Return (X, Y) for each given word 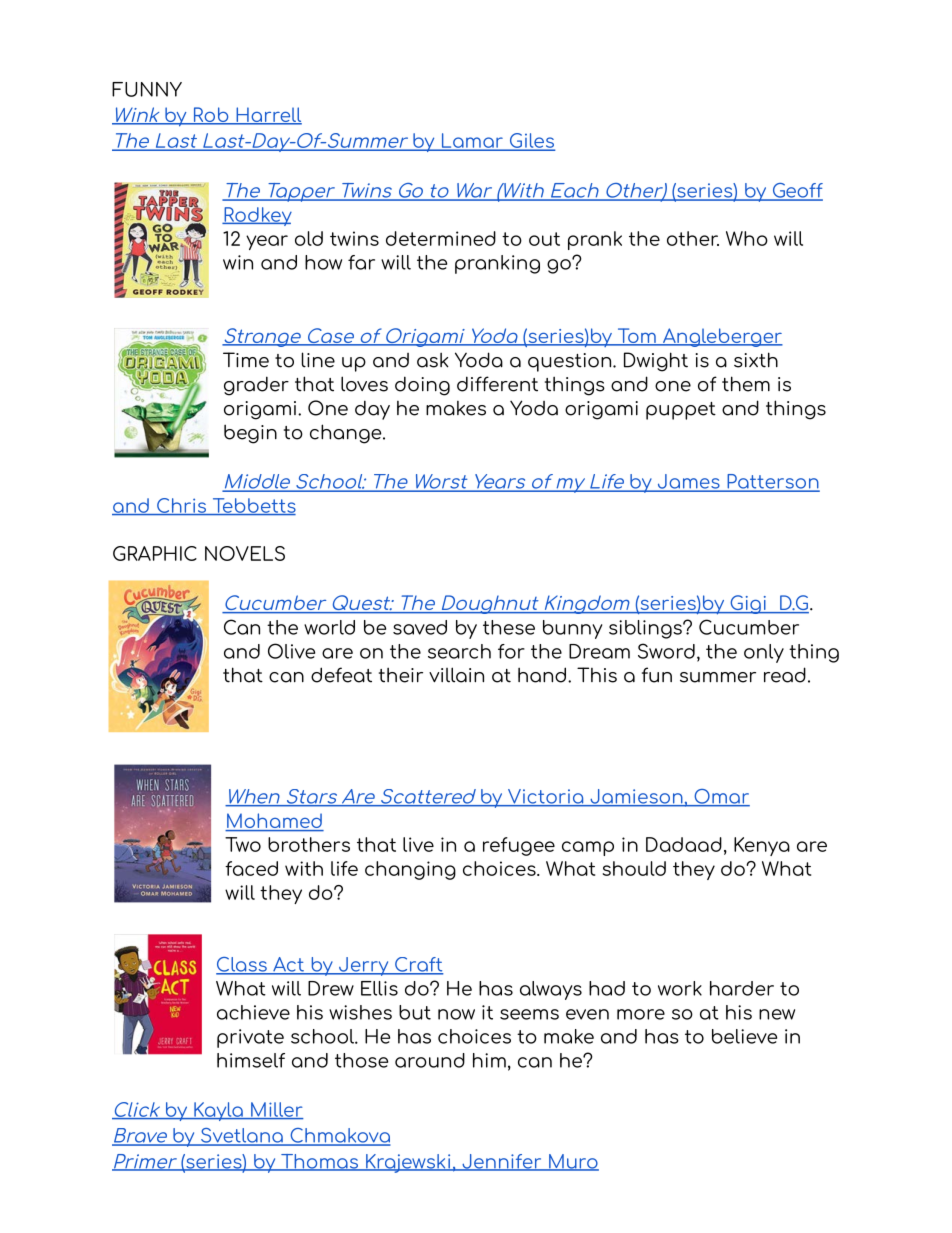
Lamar (472, 141)
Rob (211, 115)
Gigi (748, 604)
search (459, 651)
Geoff (796, 191)
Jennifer (502, 1162)
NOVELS (245, 553)
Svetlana (242, 1136)
